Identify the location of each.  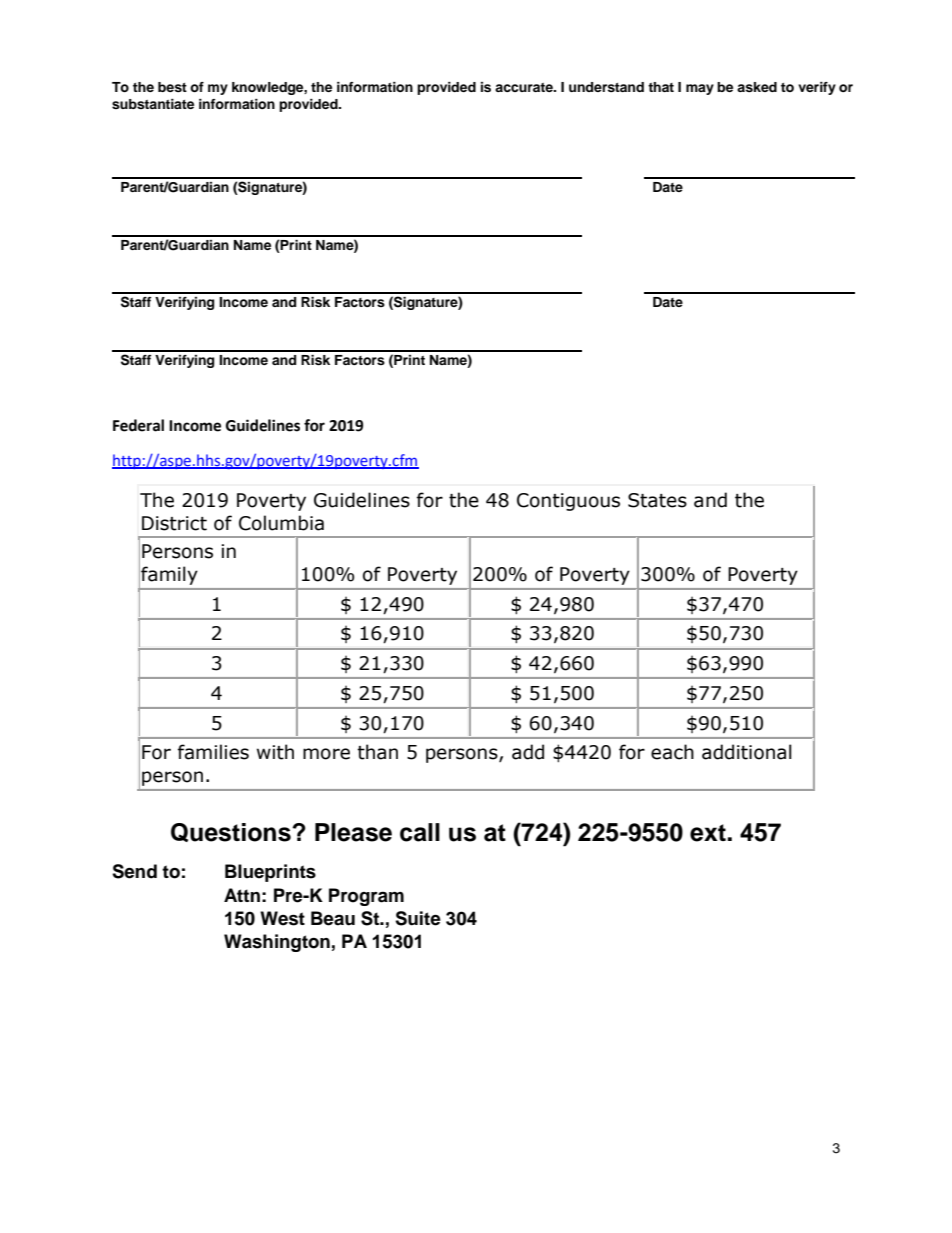
(672, 752).
